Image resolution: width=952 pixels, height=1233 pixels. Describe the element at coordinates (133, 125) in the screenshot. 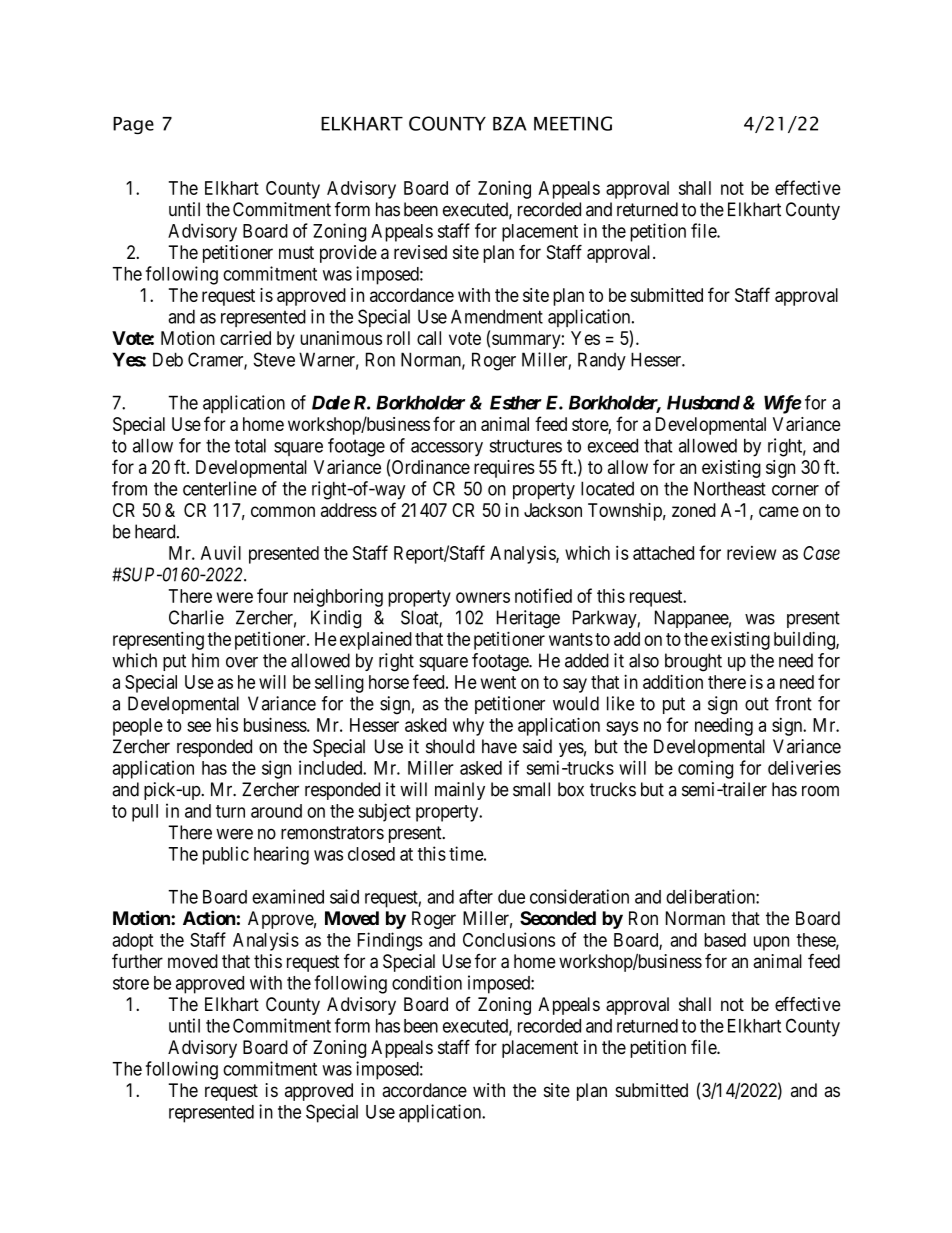

I see `Page` at that location.
